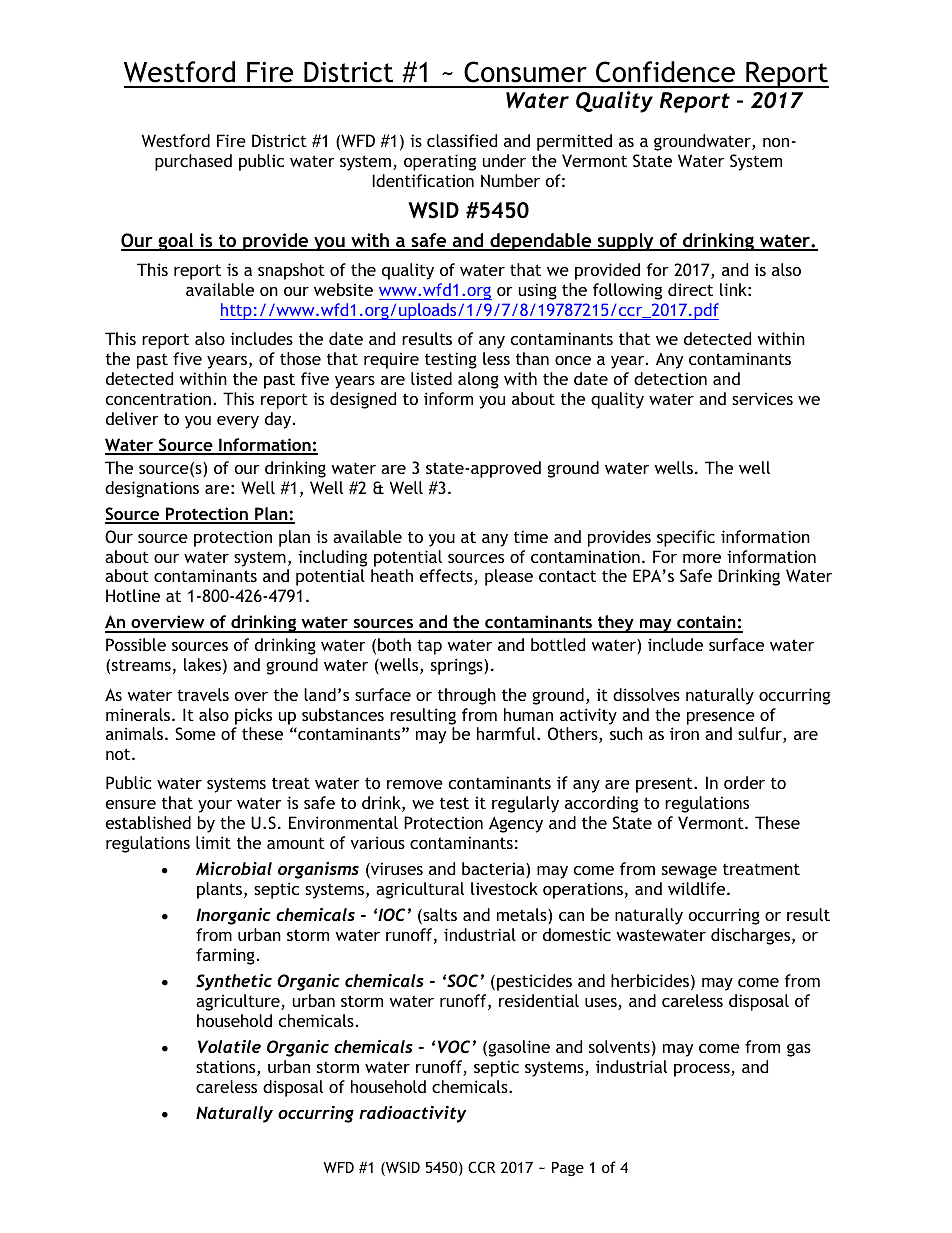 The image size is (952, 1233). Describe the element at coordinates (227, 1068) in the screenshot. I see `stations` at that location.
